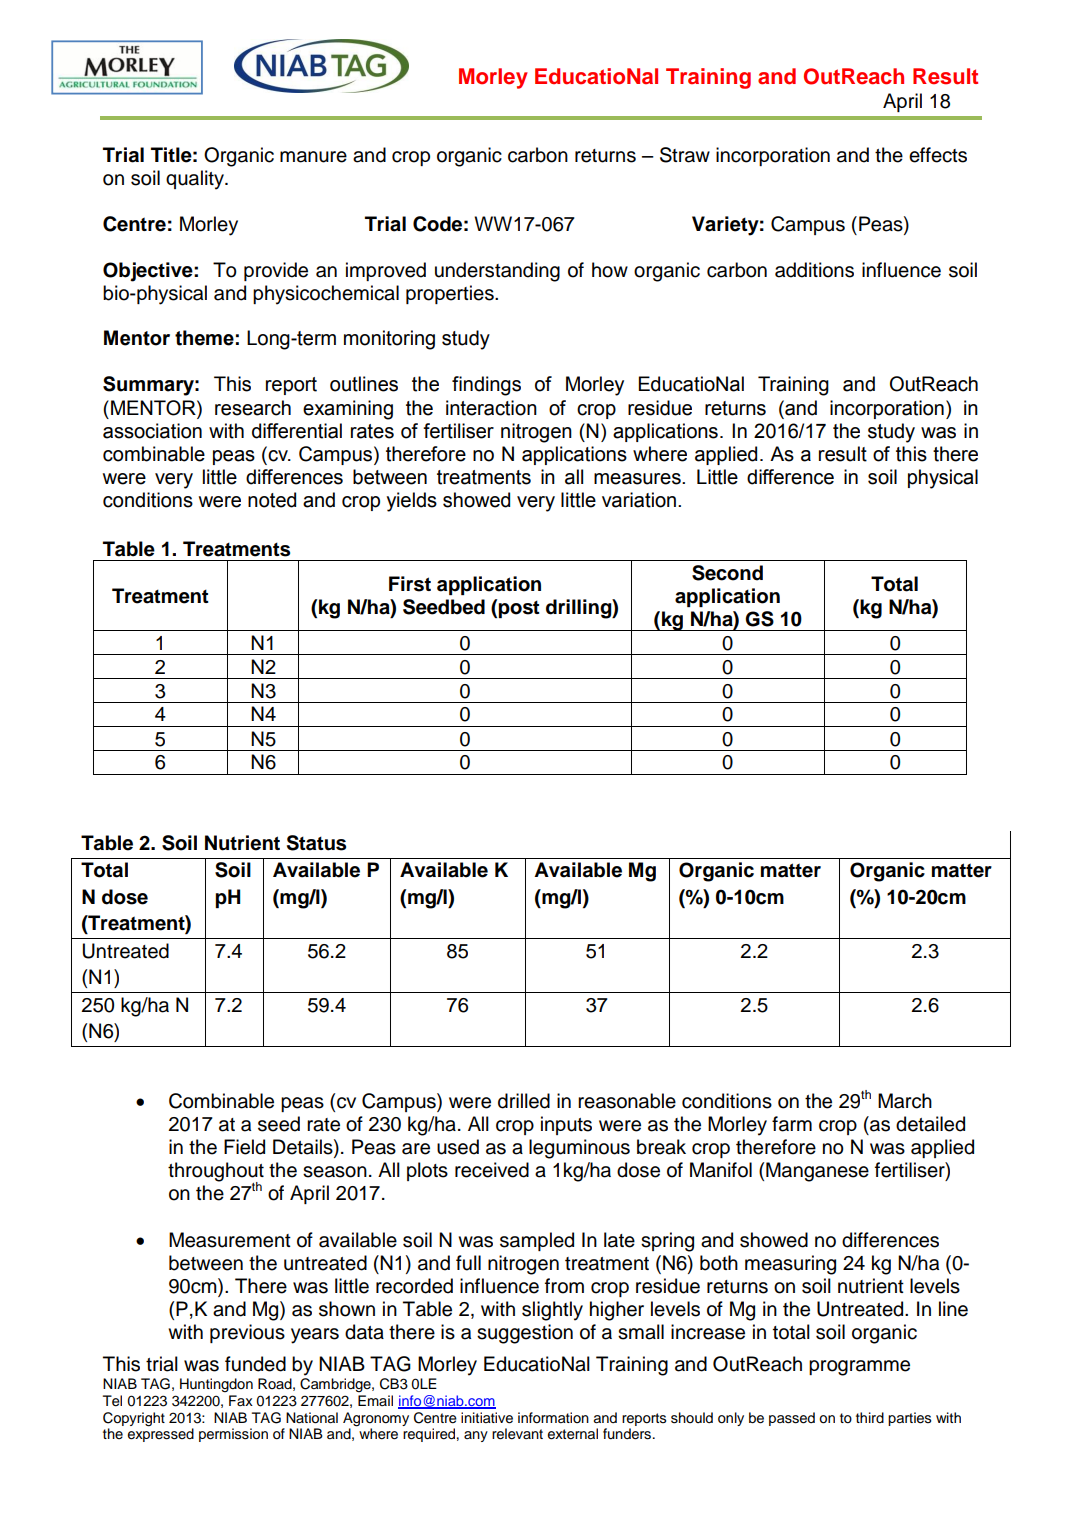 Image resolution: width=1082 pixels, height=1530 pixels. Describe the element at coordinates (638, 479) in the image. I see `measures` at that location.
